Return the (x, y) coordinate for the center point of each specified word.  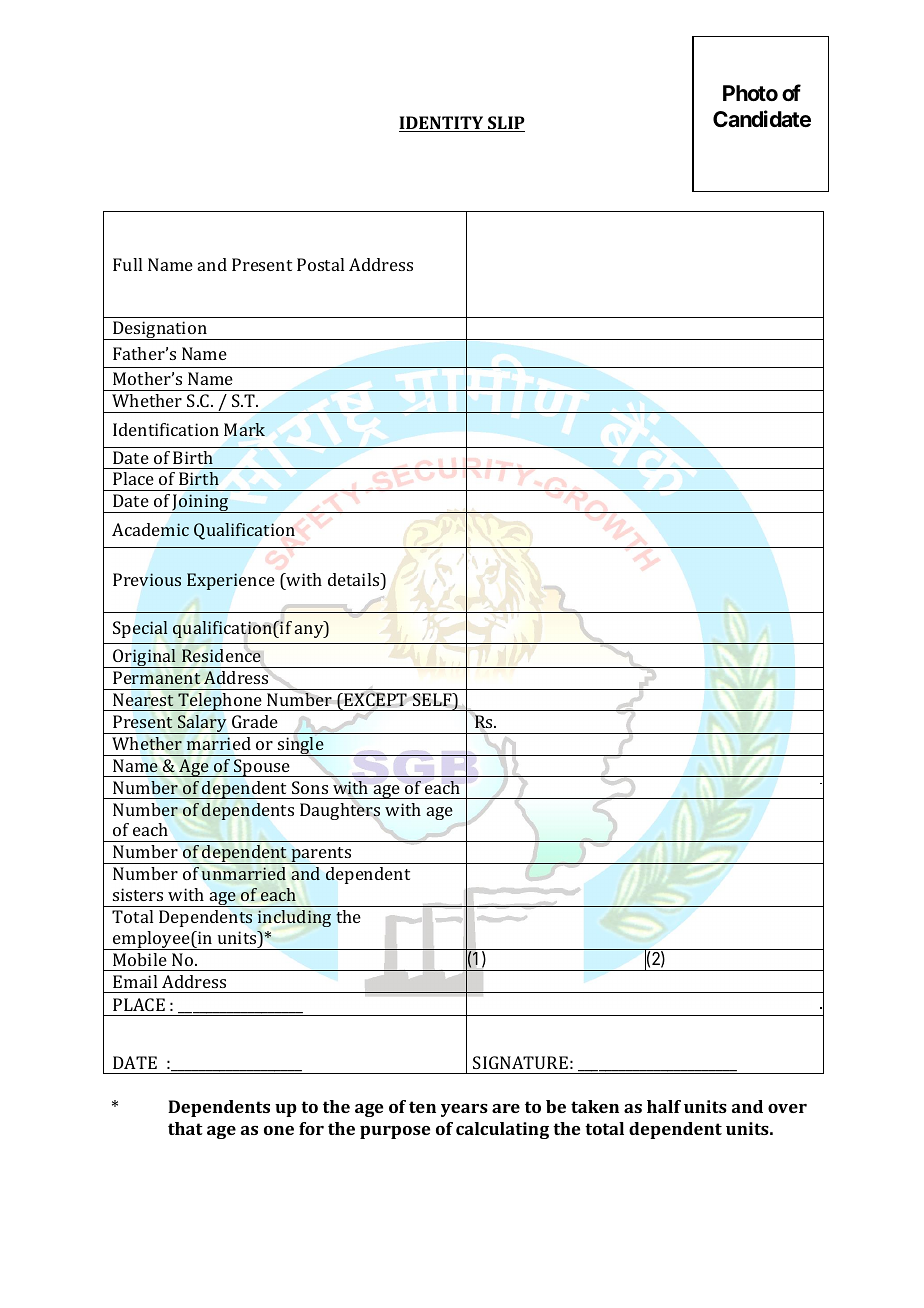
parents (322, 855)
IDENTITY (442, 124)
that (185, 1128)
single (301, 746)
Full (127, 264)
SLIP (505, 124)
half (664, 1106)
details (355, 579)
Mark (244, 429)
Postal (320, 264)
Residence (221, 656)
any (310, 631)
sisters (138, 894)
